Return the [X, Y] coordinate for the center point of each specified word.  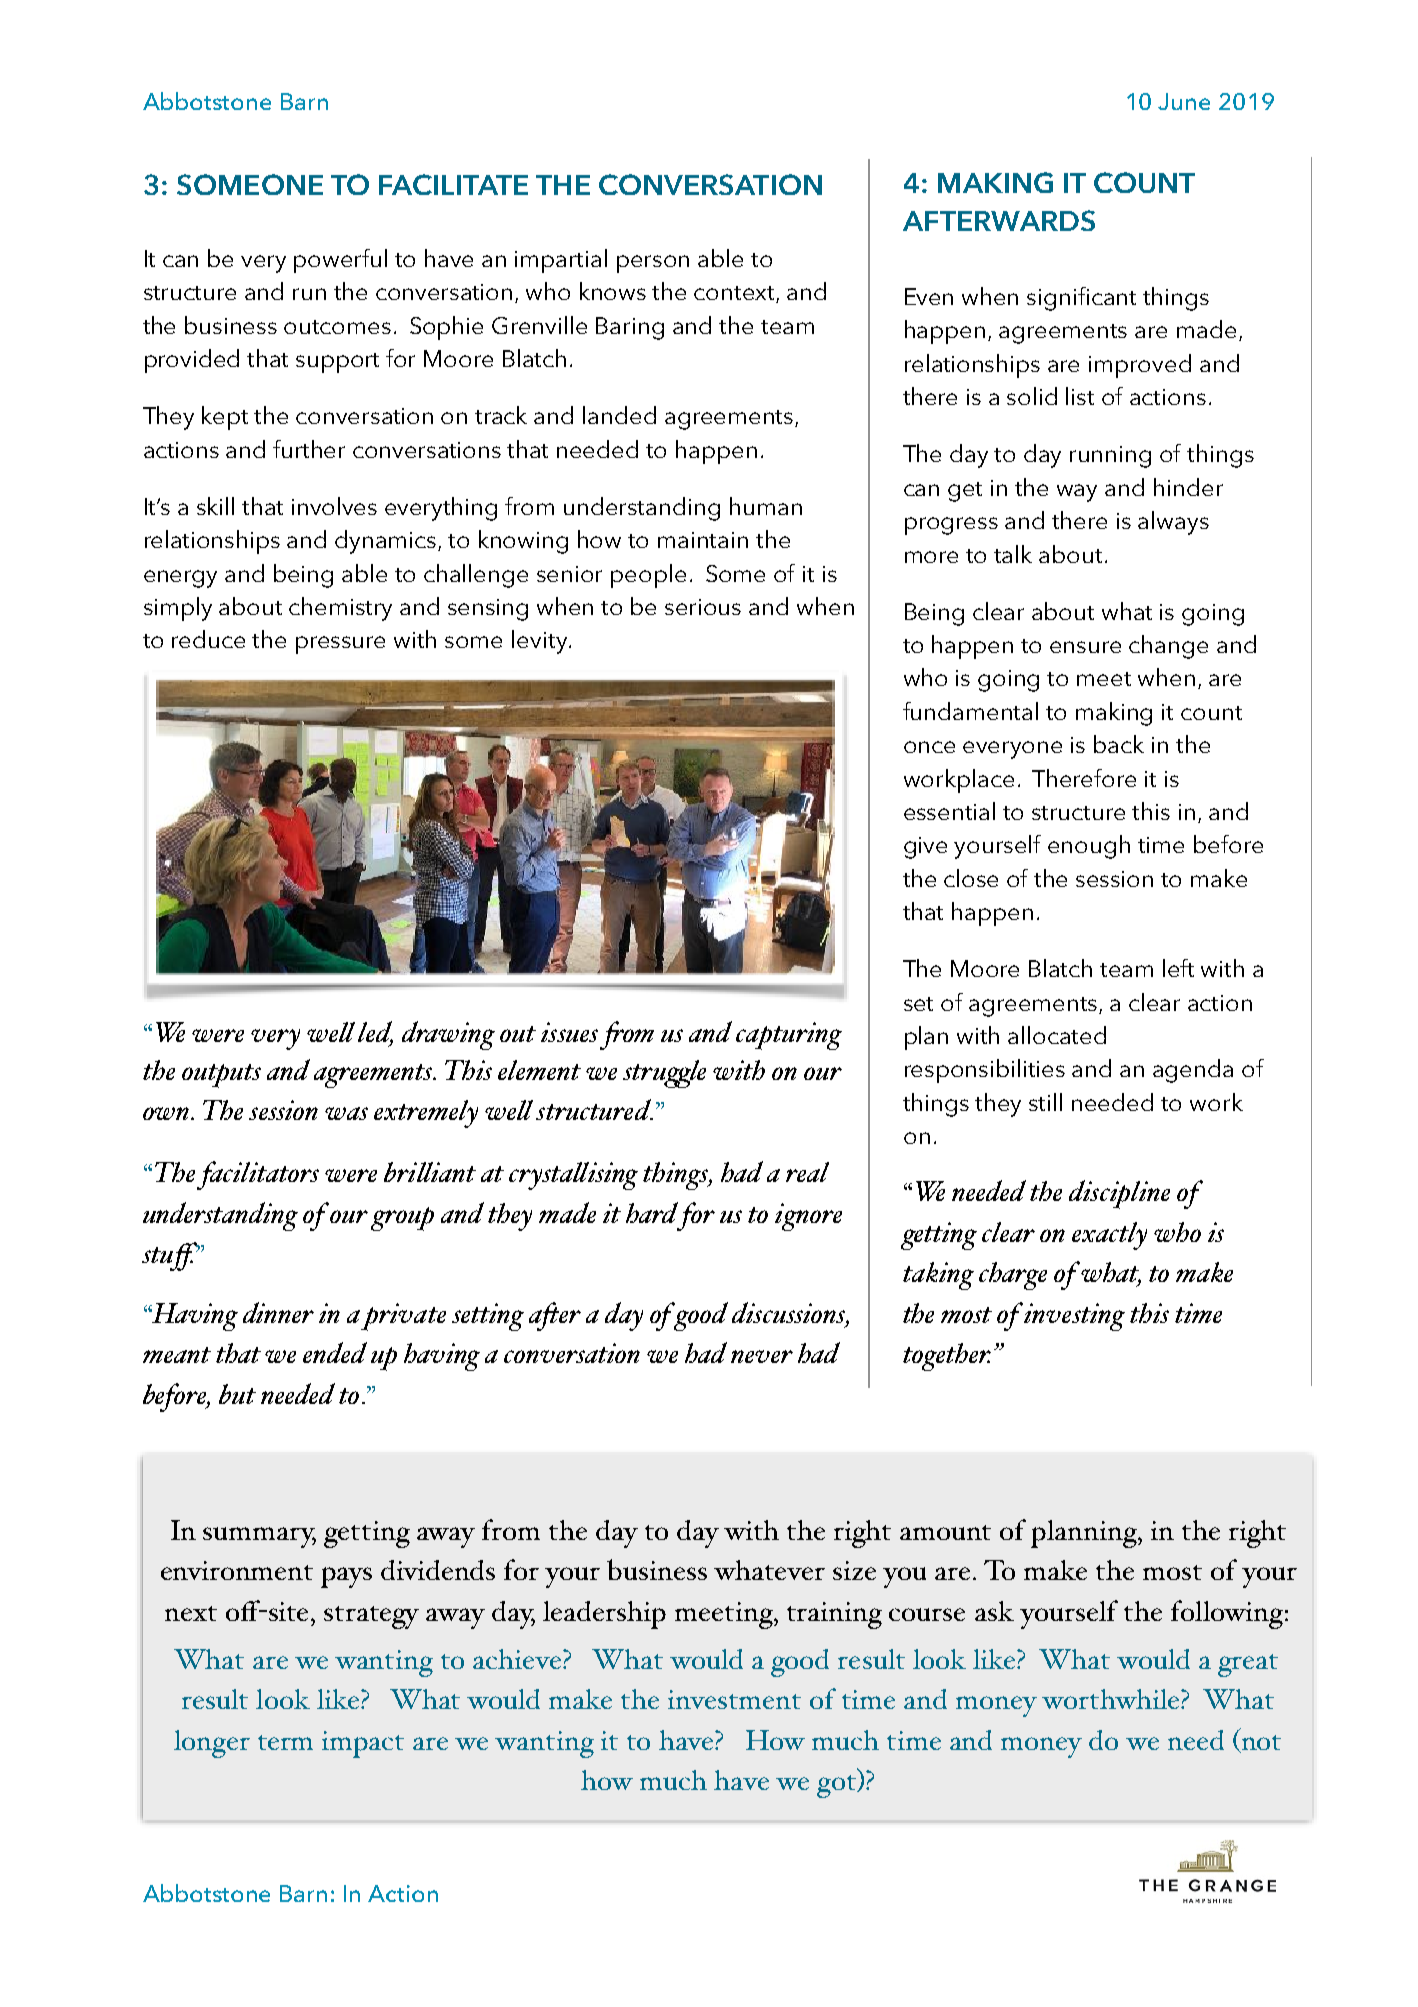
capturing [789, 1036]
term [285, 1742]
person [653, 264]
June [1184, 101]
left [1178, 968]
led [375, 1033]
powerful [340, 261]
